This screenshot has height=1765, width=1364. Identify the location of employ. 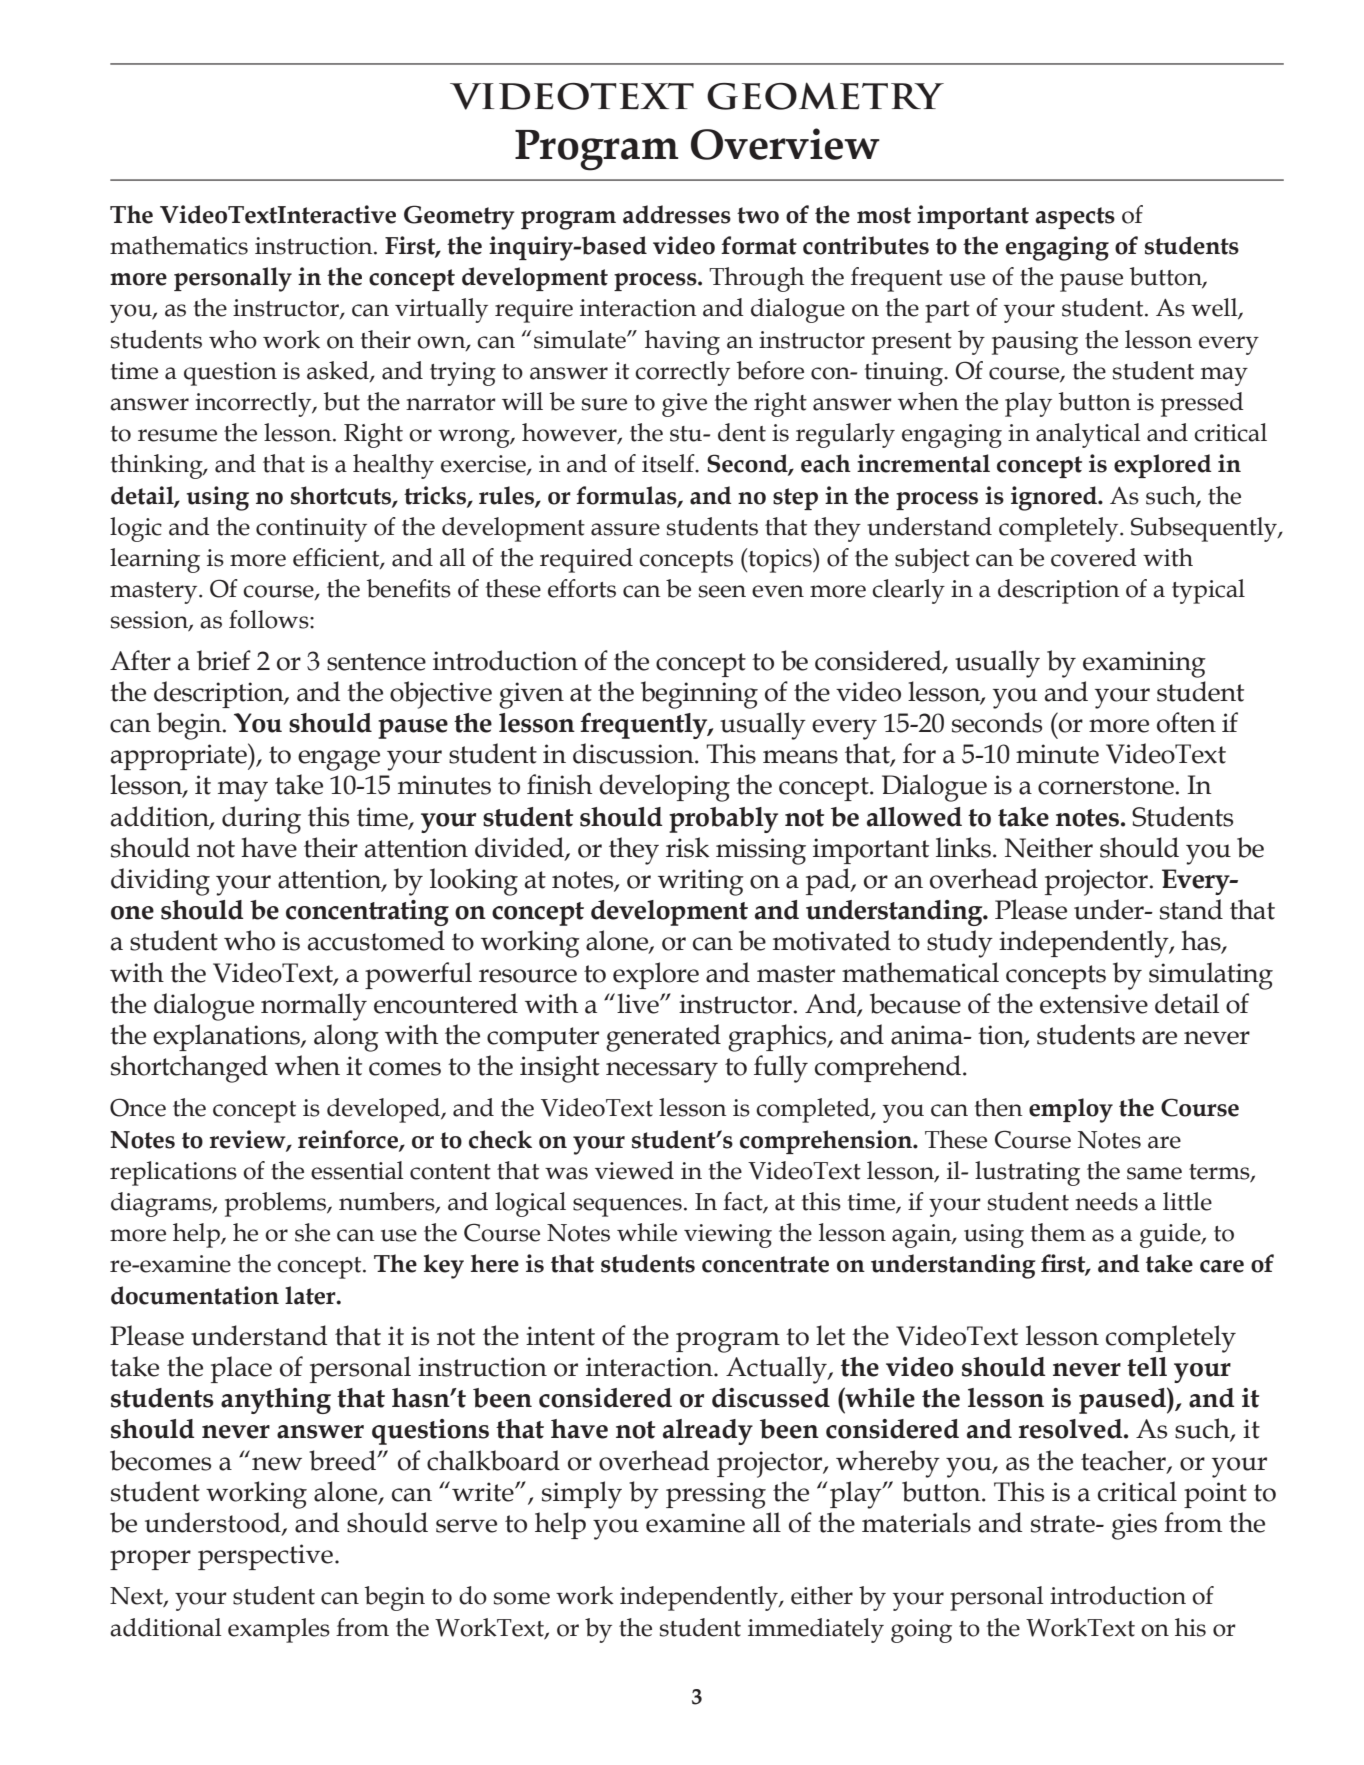
(1071, 1110).
